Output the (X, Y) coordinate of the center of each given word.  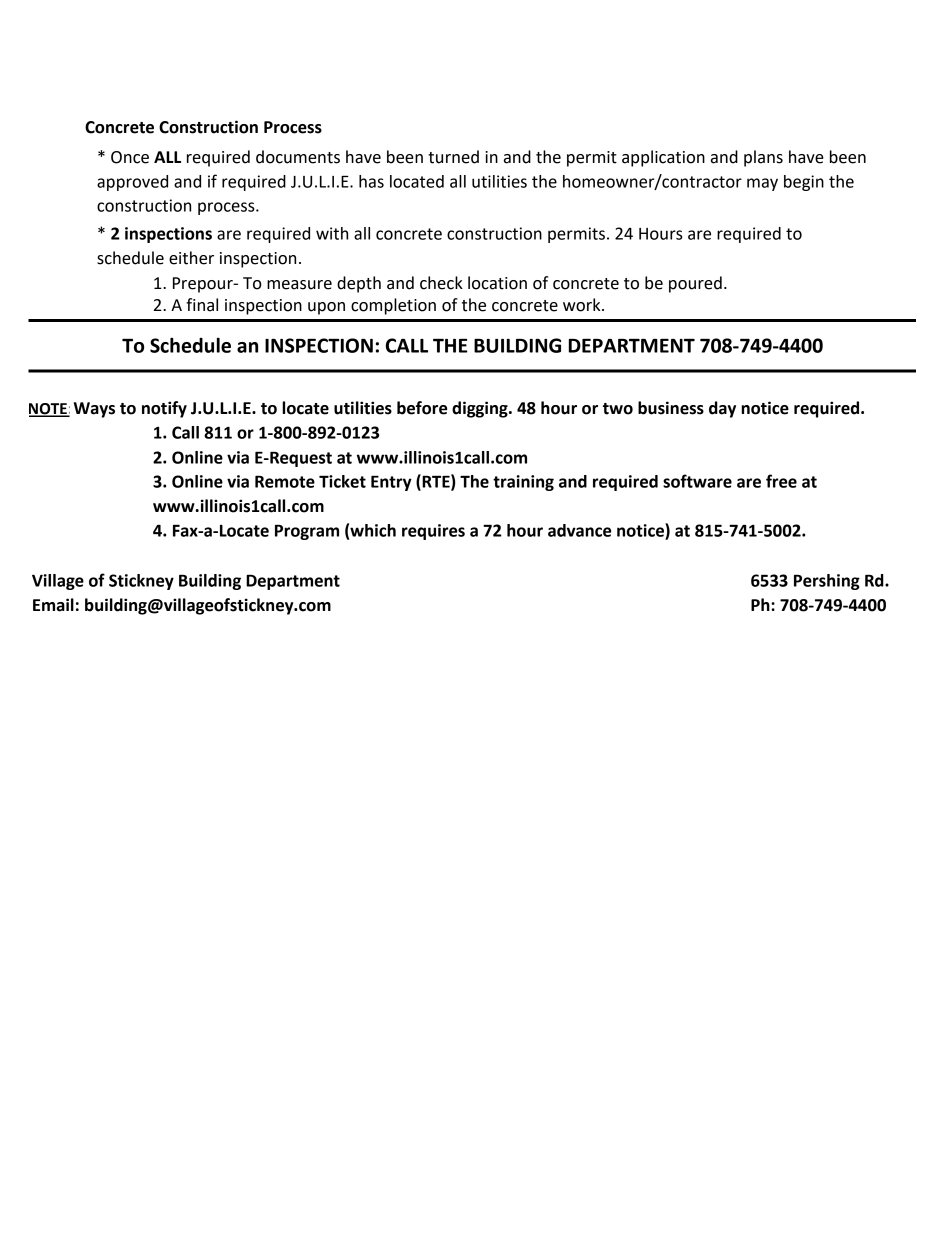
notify (164, 409)
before (422, 408)
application (663, 158)
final (202, 305)
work (583, 305)
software (697, 481)
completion (393, 306)
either (191, 258)
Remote (285, 481)
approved (132, 183)
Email (53, 605)
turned (453, 157)
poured (695, 284)
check (441, 283)
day (722, 409)
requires (433, 532)
